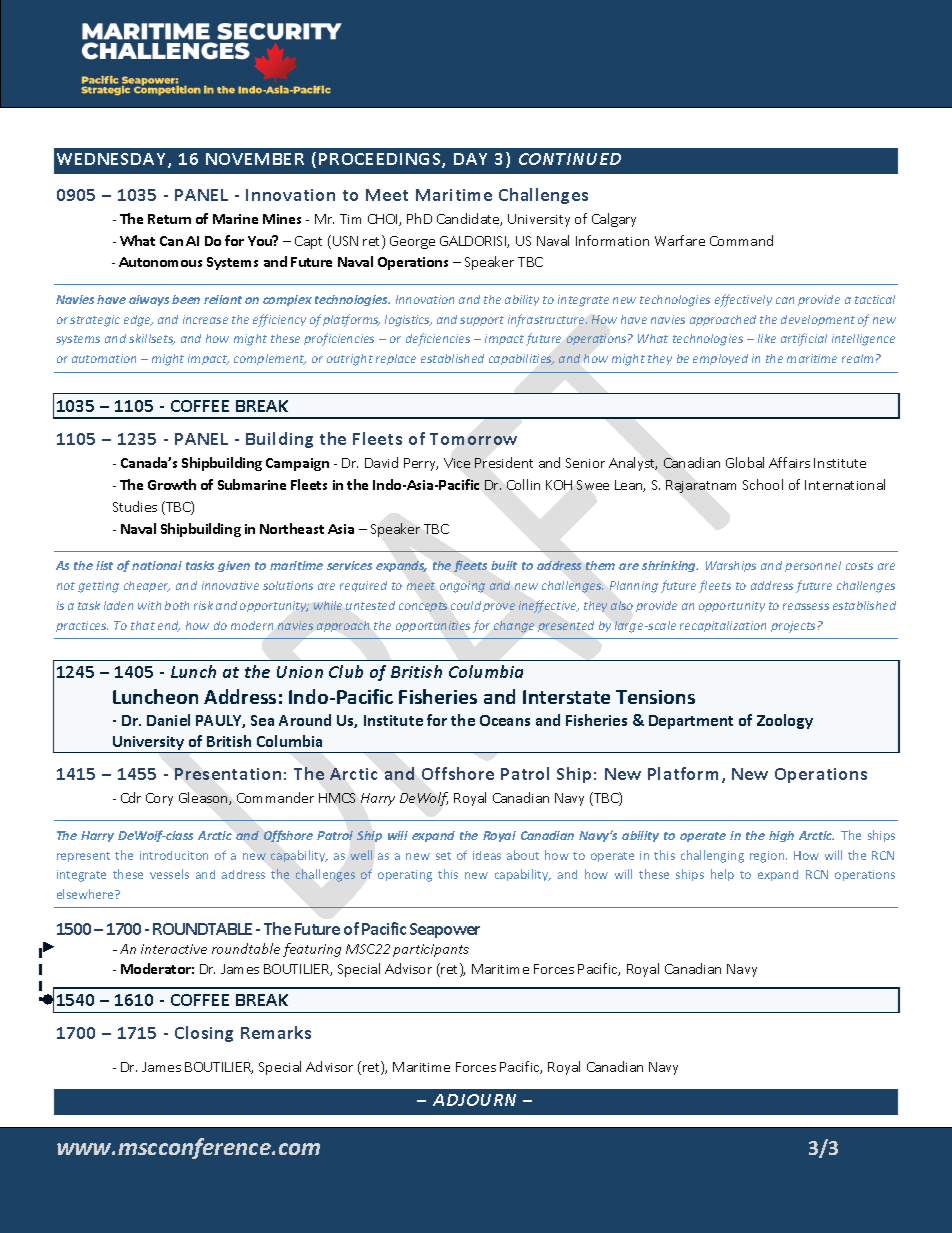 The height and width of the screenshot is (1233, 952). Describe the element at coordinates (204, 1034) in the screenshot. I see `Closing` at that location.
